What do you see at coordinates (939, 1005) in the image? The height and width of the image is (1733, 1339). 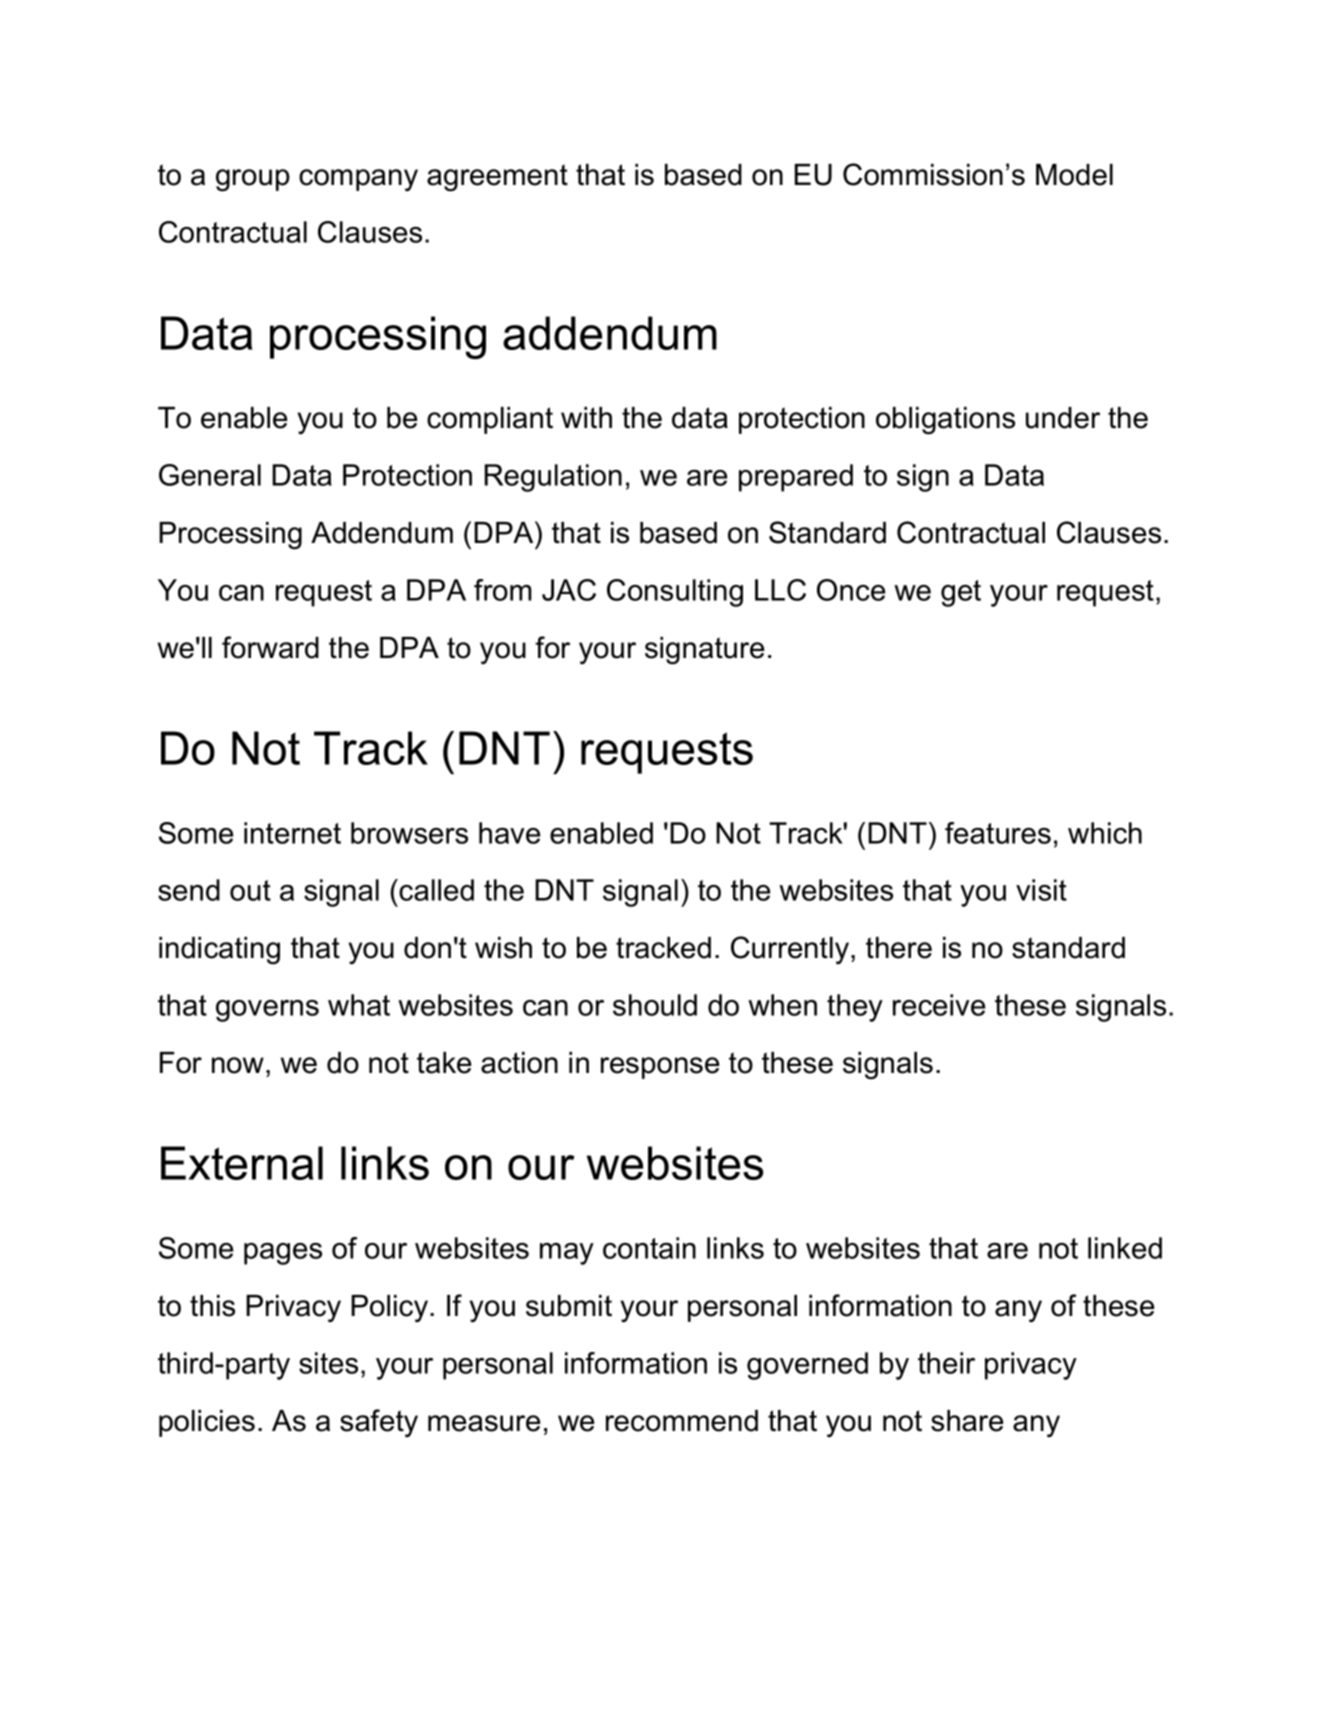 I see `receive` at bounding box center [939, 1005].
